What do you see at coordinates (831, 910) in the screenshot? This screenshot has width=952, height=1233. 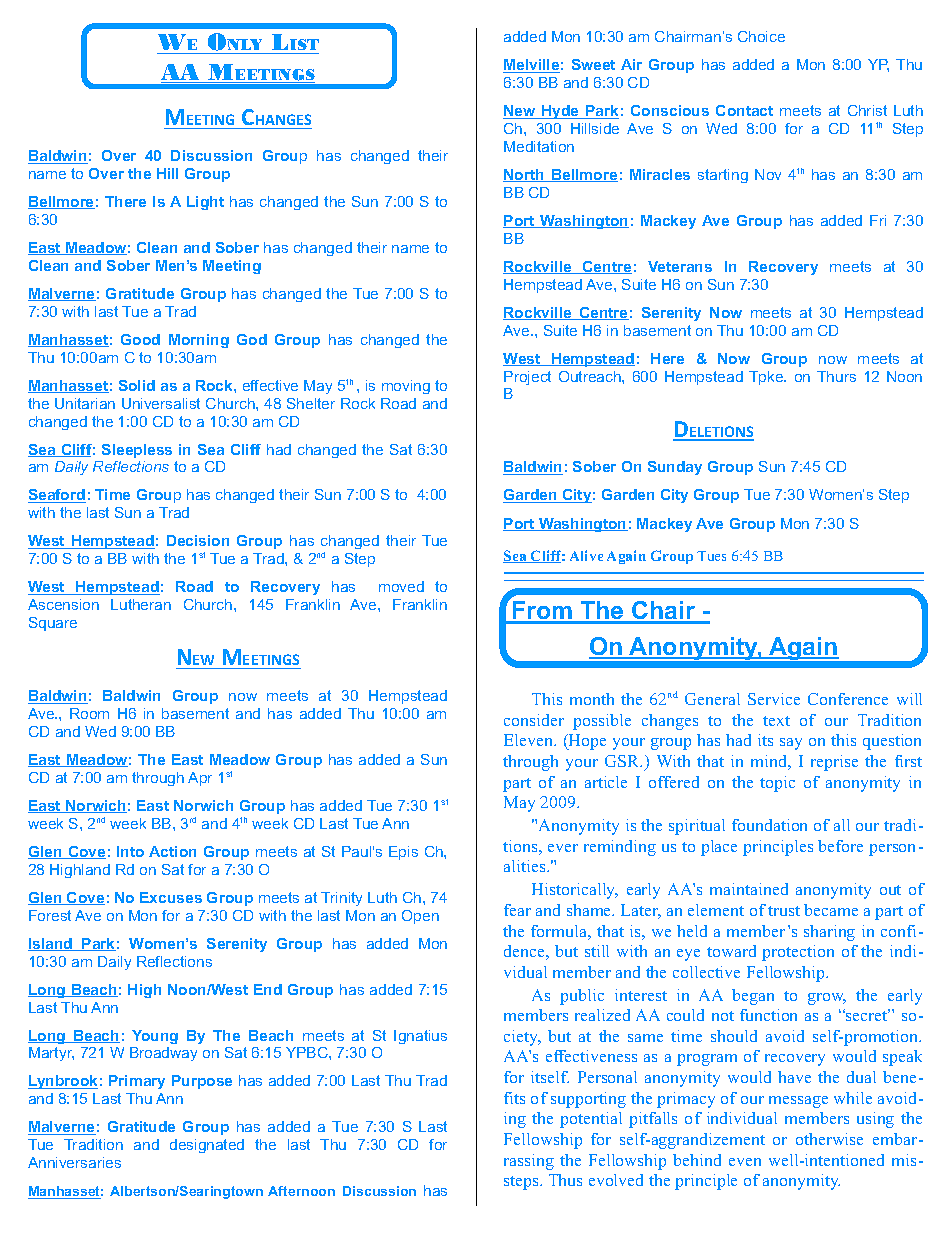 I see `became` at bounding box center [831, 910].
